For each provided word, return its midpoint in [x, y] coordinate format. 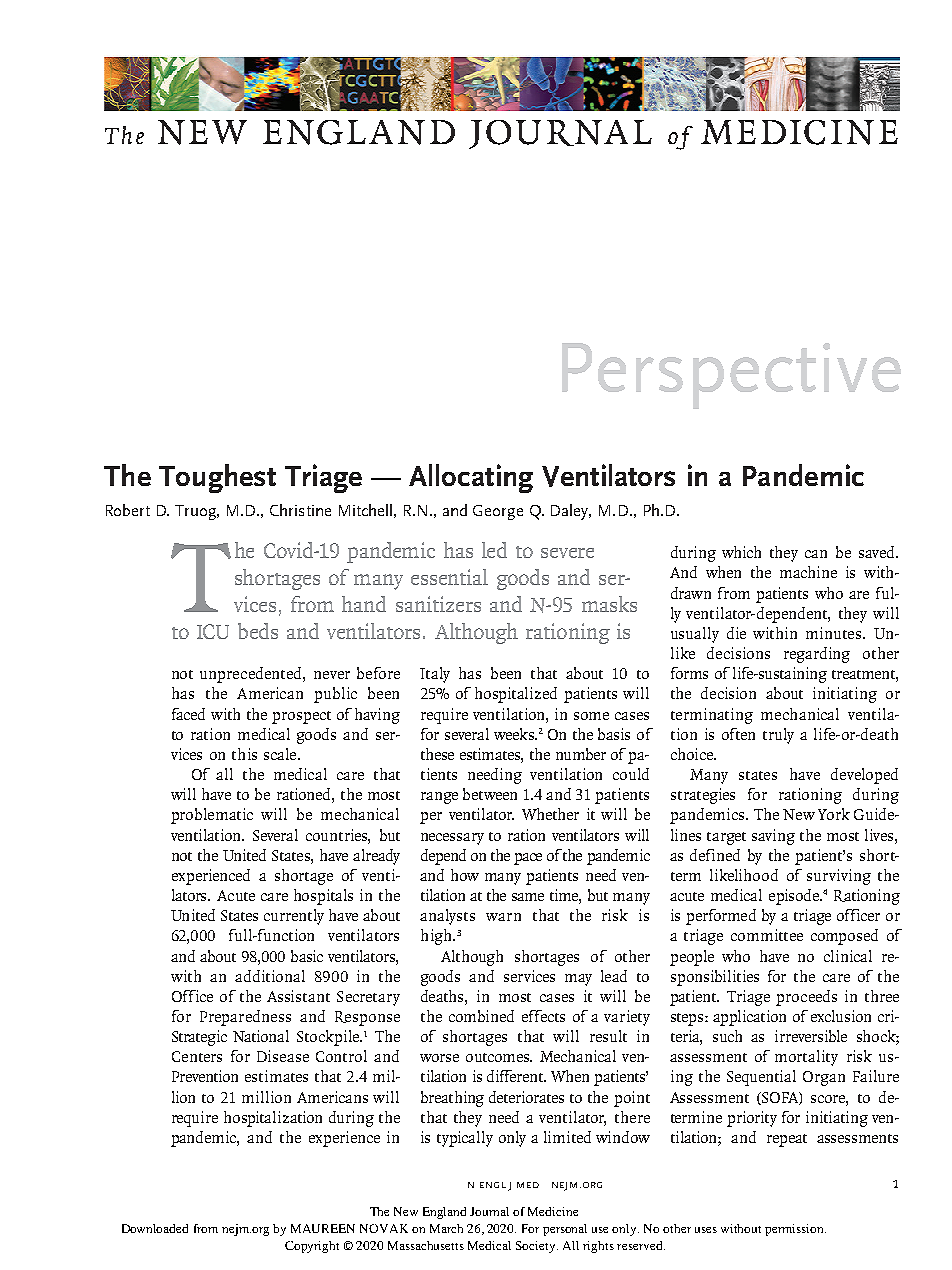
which [741, 552]
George [498, 512]
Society [537, 1247]
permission [795, 1230]
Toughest [217, 478]
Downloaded [155, 1228]
